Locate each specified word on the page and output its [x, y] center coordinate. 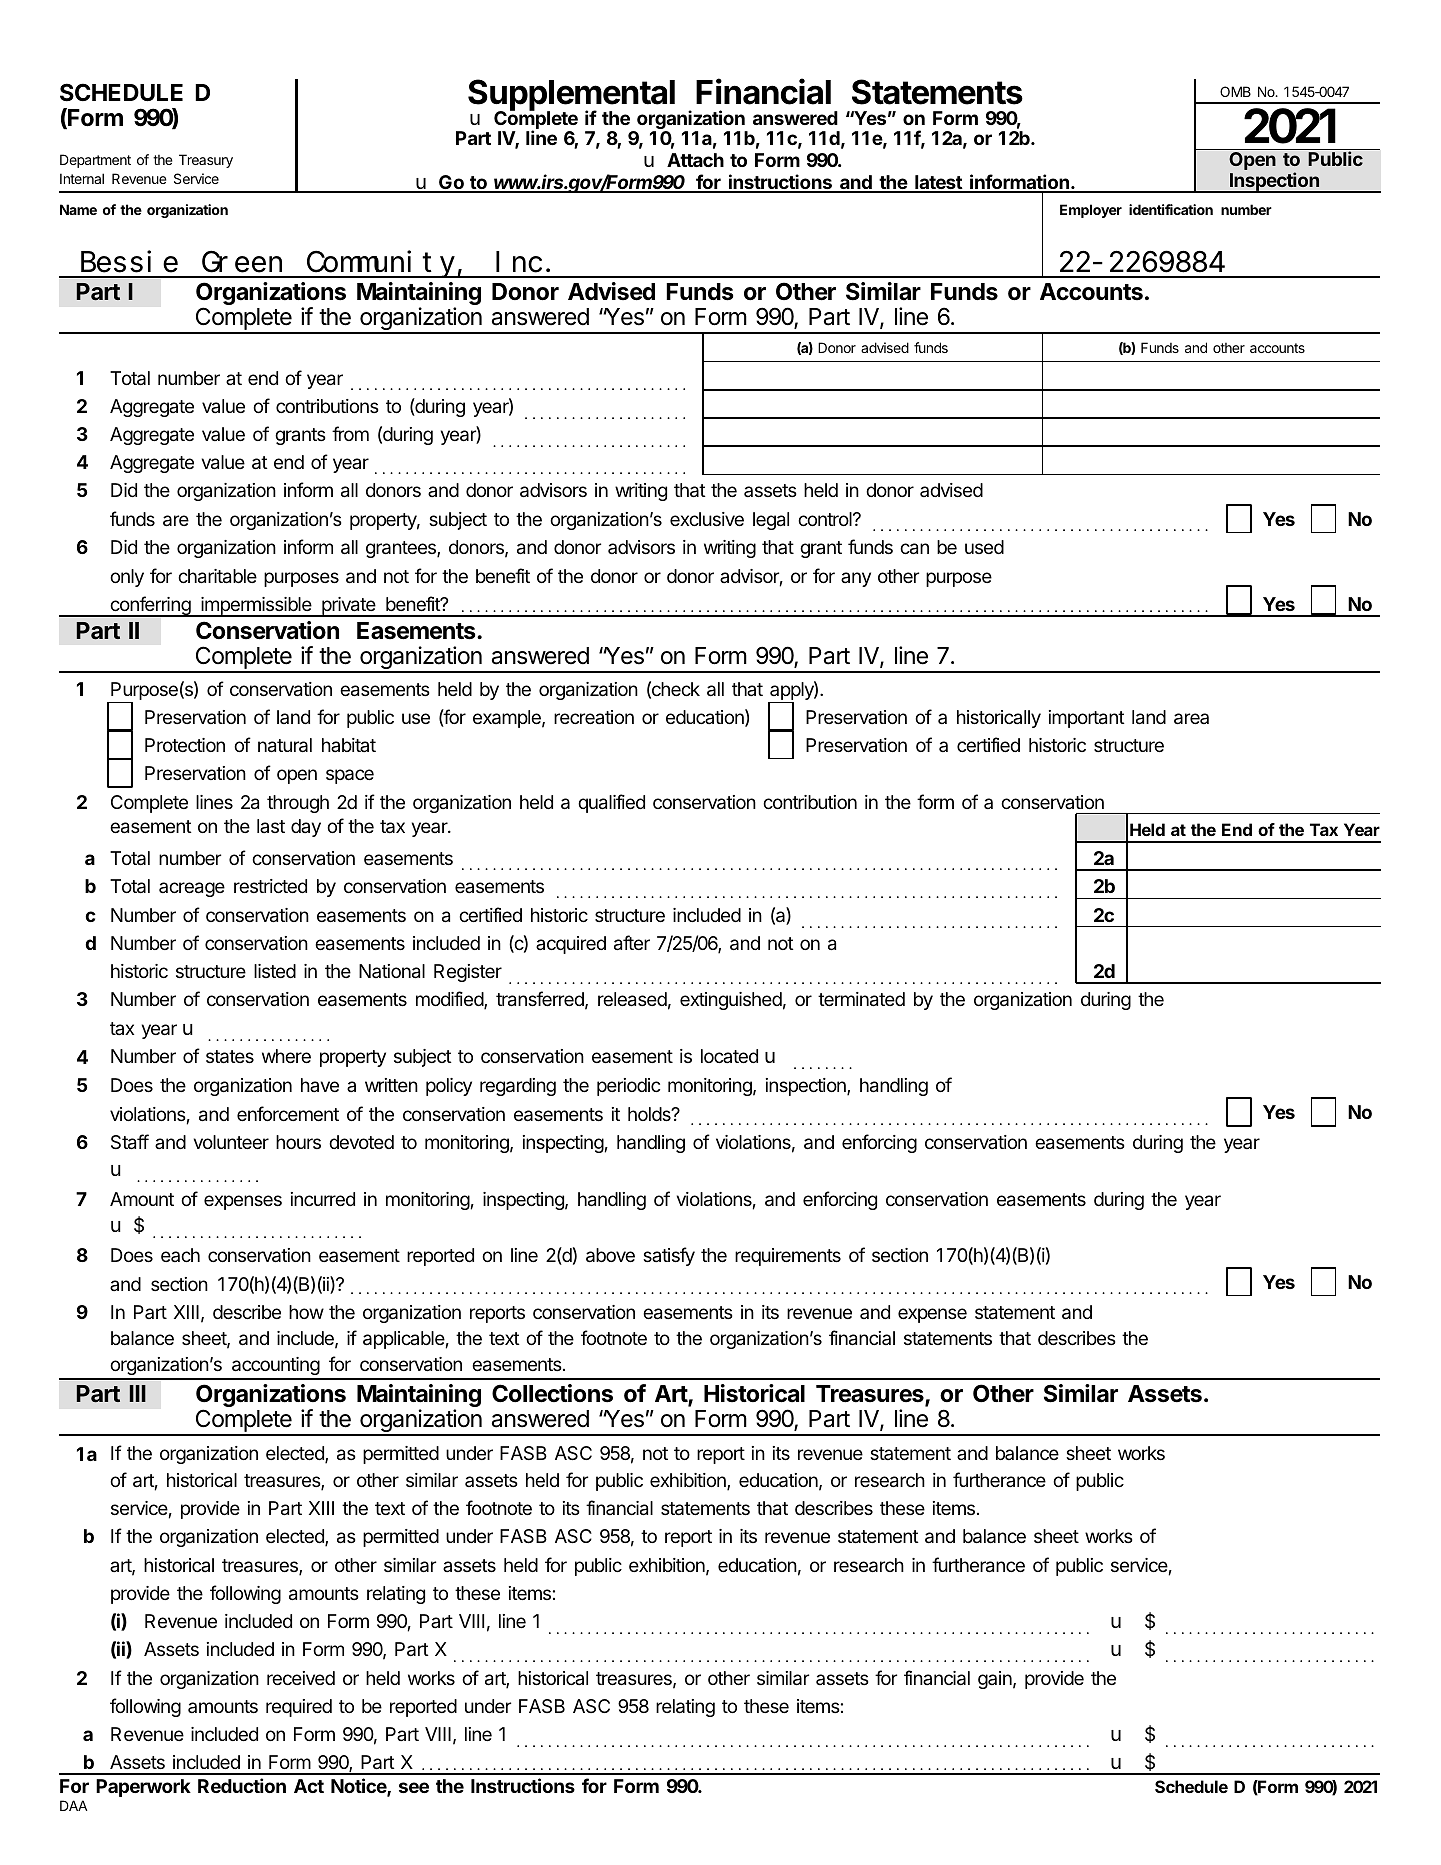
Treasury [206, 161]
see [414, 1787]
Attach [695, 160]
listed [275, 971]
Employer [1091, 211]
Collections [552, 1393]
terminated [861, 999]
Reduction [242, 1785]
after [632, 943]
